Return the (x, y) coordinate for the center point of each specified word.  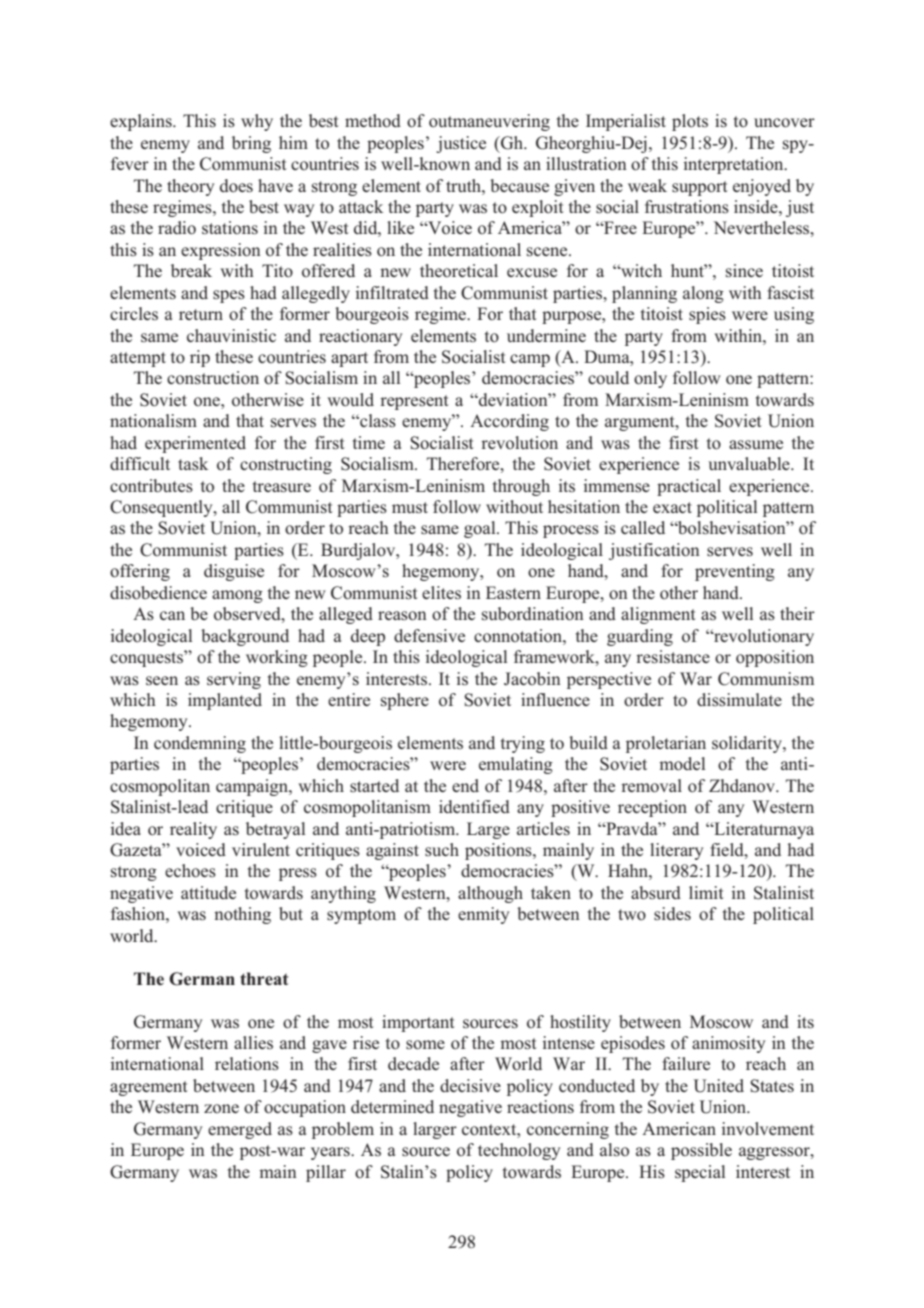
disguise (234, 572)
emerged (240, 1130)
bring (251, 144)
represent (414, 402)
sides (672, 914)
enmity (483, 915)
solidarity (748, 744)
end (465, 785)
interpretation (735, 165)
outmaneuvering (489, 122)
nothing (242, 915)
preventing (735, 572)
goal (481, 529)
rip (200, 358)
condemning (200, 744)
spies (707, 315)
